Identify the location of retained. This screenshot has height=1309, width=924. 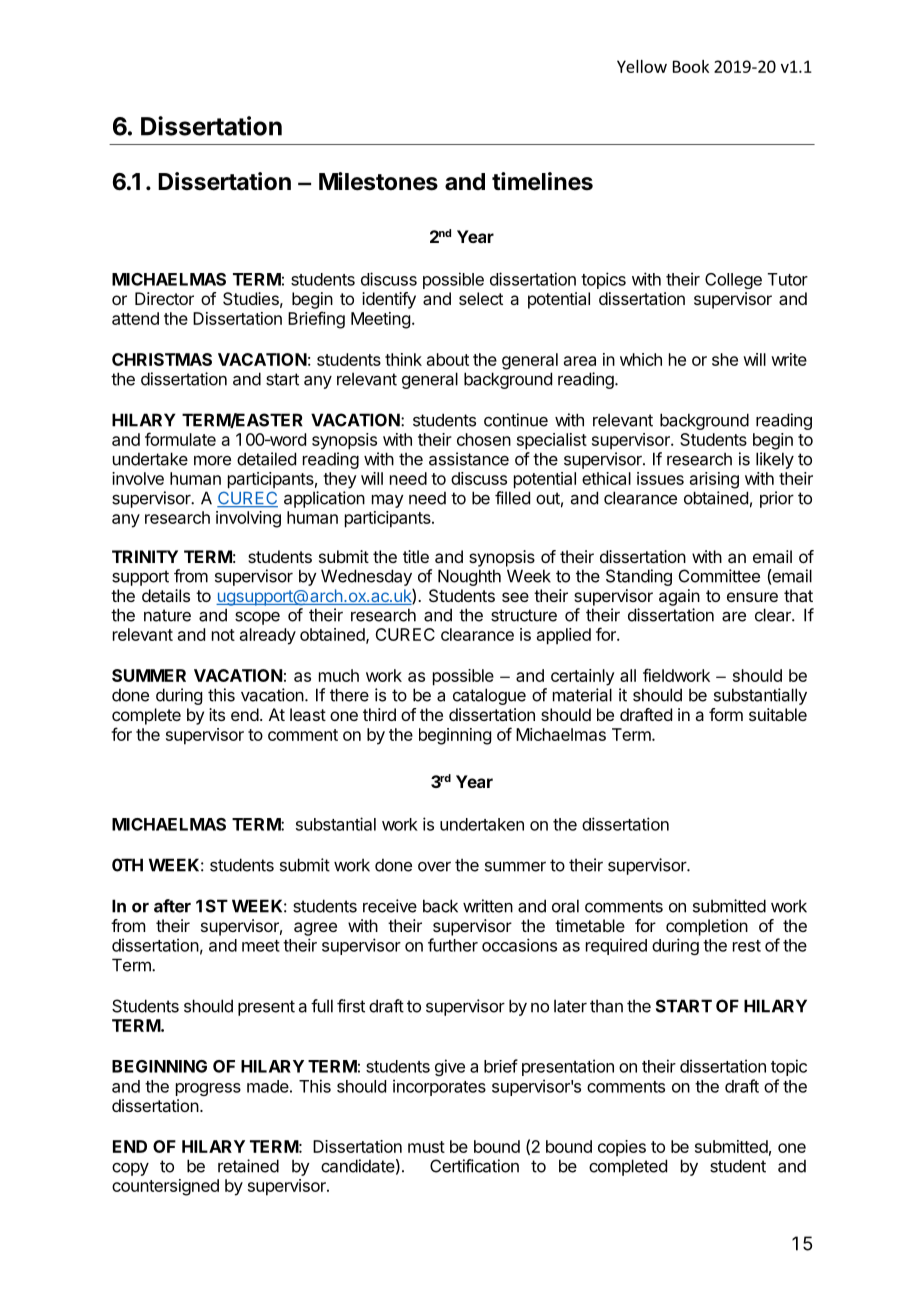
(248, 1166).
